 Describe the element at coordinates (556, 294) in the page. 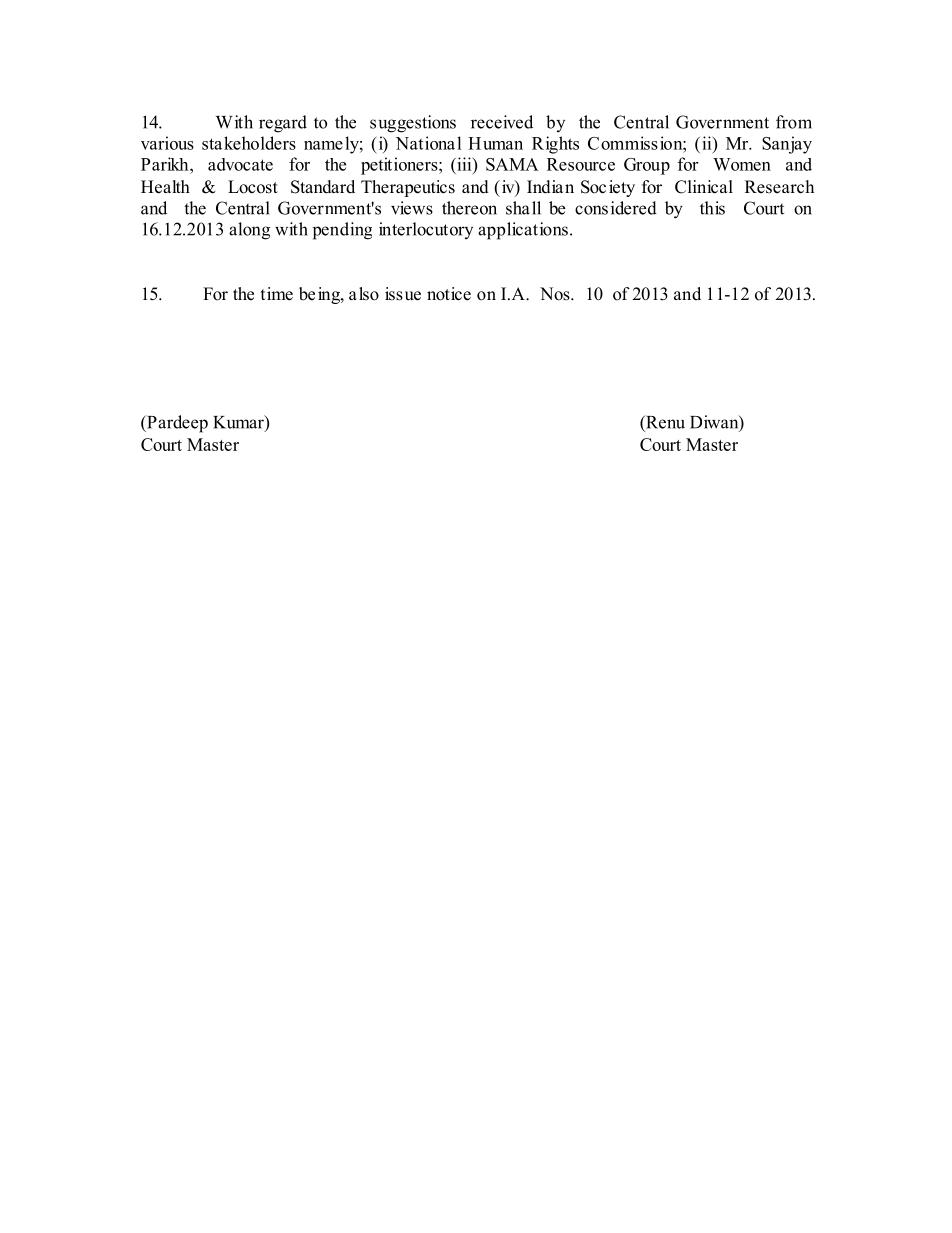

I see `Nos` at that location.
